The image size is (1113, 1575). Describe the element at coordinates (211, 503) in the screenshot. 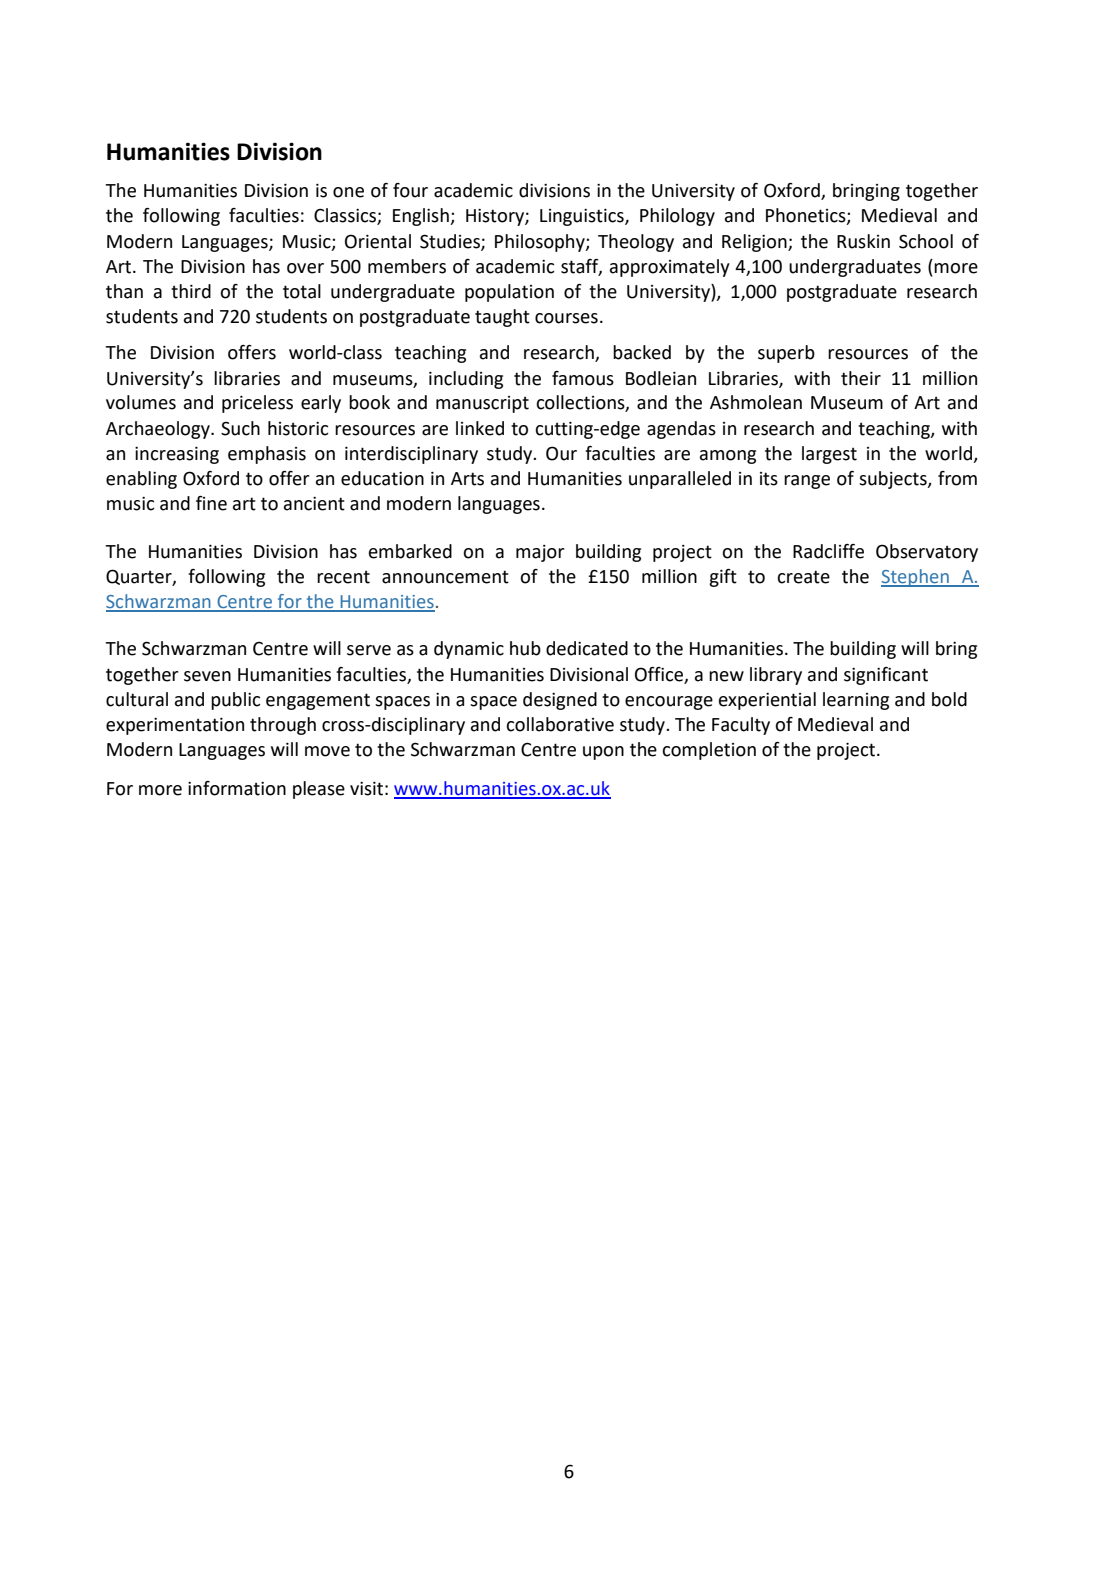

I see `fine` at that location.
